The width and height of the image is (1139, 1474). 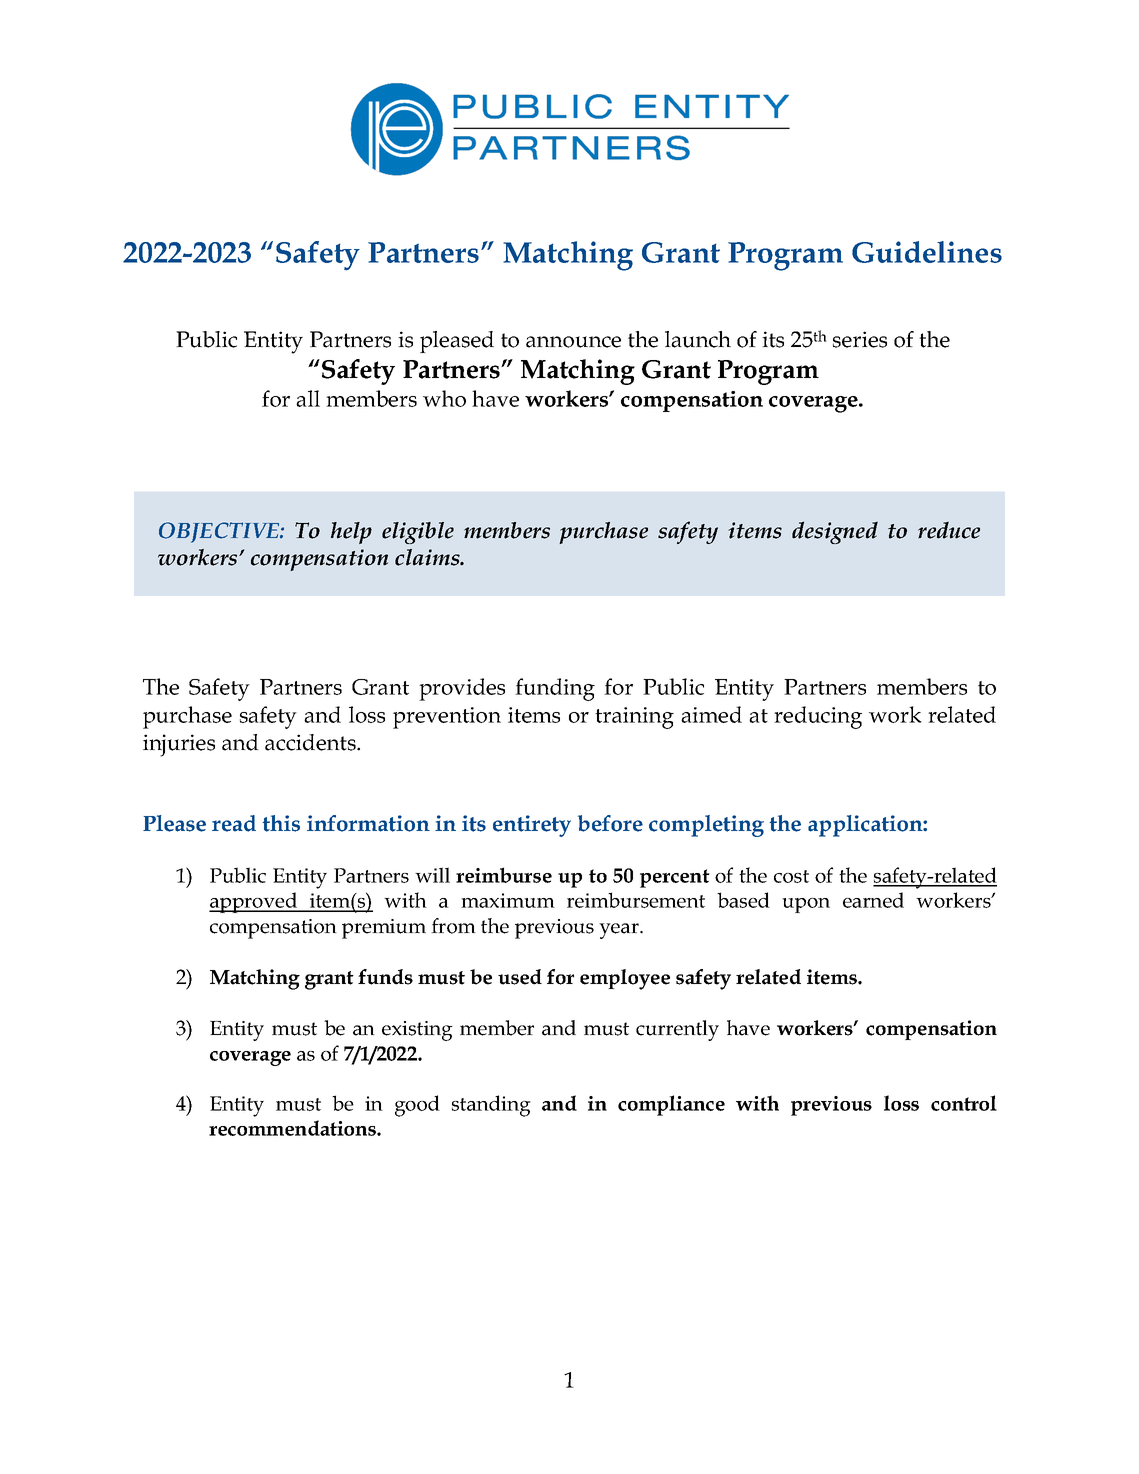 What do you see at coordinates (308, 398) in the image?
I see `all` at bounding box center [308, 398].
